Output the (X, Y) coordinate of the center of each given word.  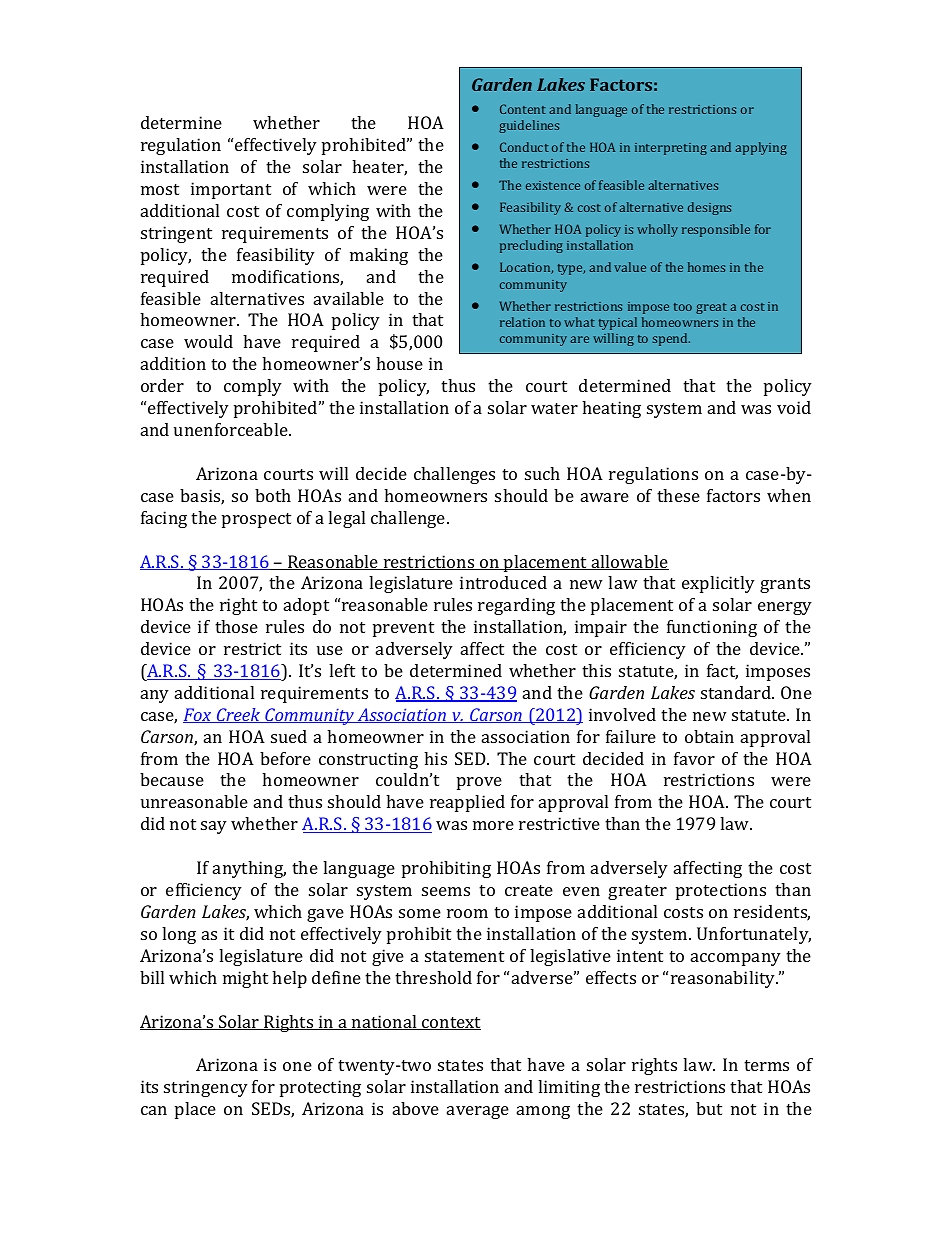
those (236, 626)
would (208, 341)
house (399, 363)
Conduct (524, 147)
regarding (516, 606)
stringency (206, 1088)
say (214, 827)
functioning (712, 628)
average (478, 1112)
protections (721, 891)
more (493, 825)
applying (761, 148)
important (231, 190)
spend (671, 339)
